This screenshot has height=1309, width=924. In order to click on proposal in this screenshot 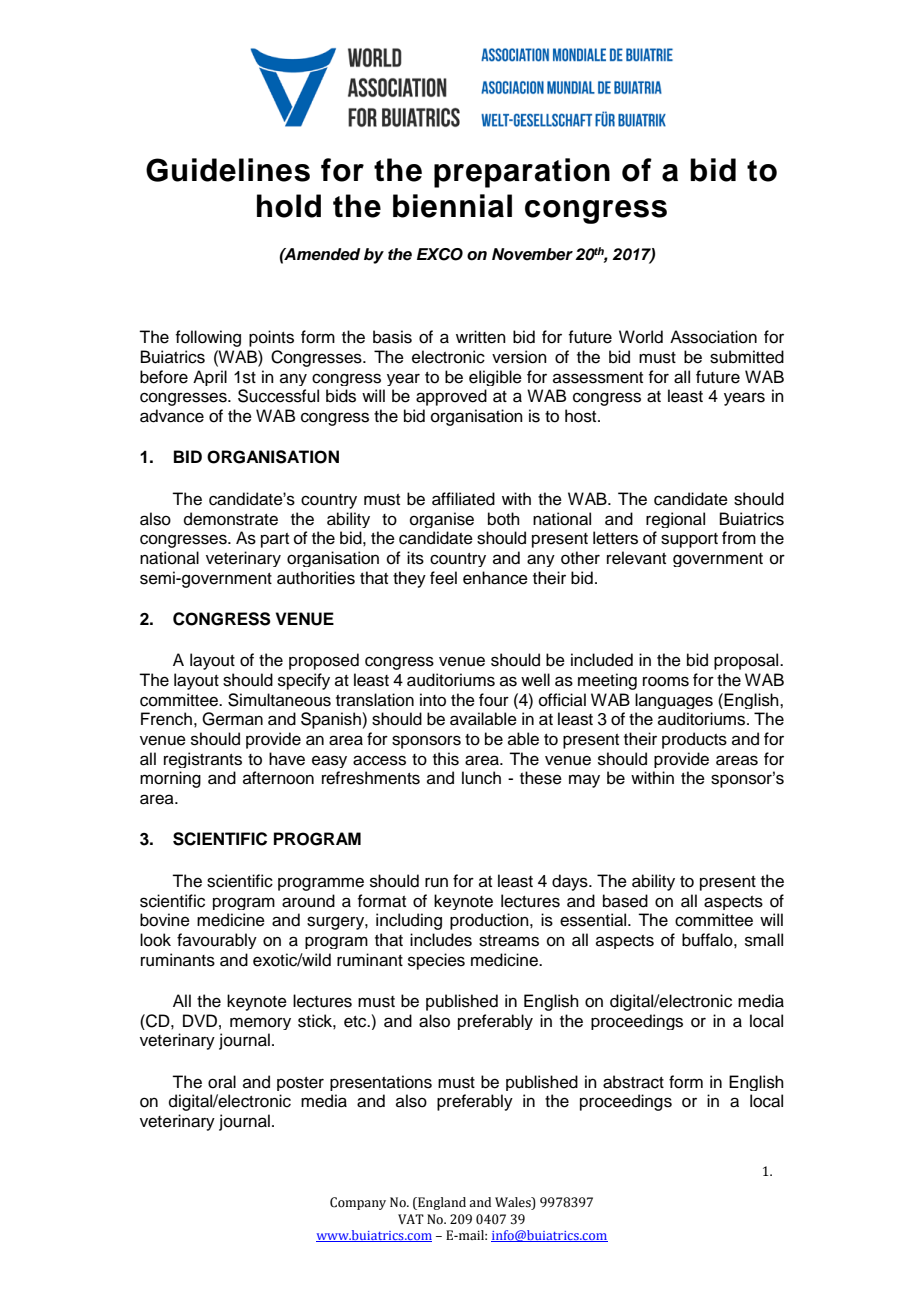, I will do `click(747, 661)`.
